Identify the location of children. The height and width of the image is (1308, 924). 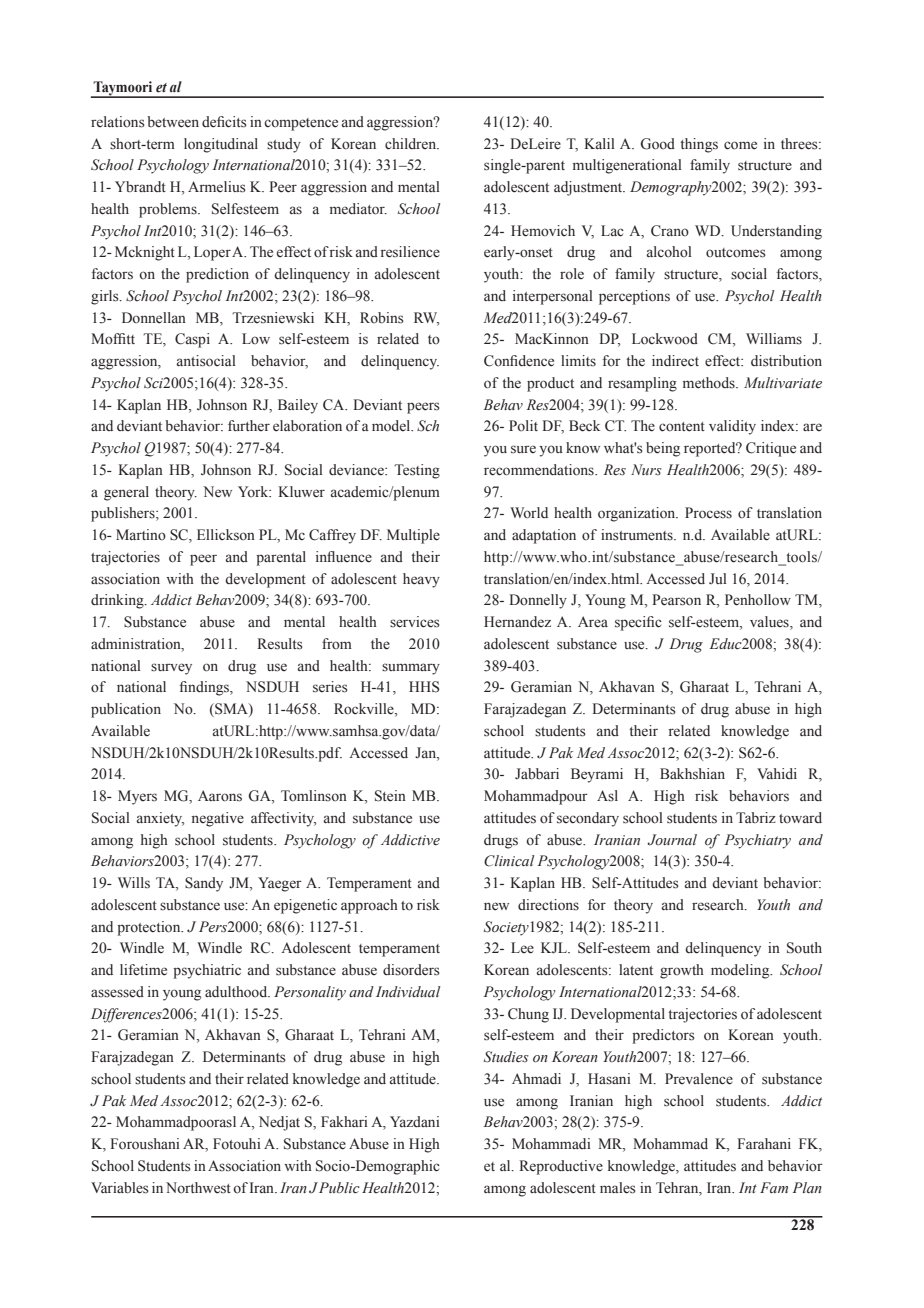
(412, 144).
